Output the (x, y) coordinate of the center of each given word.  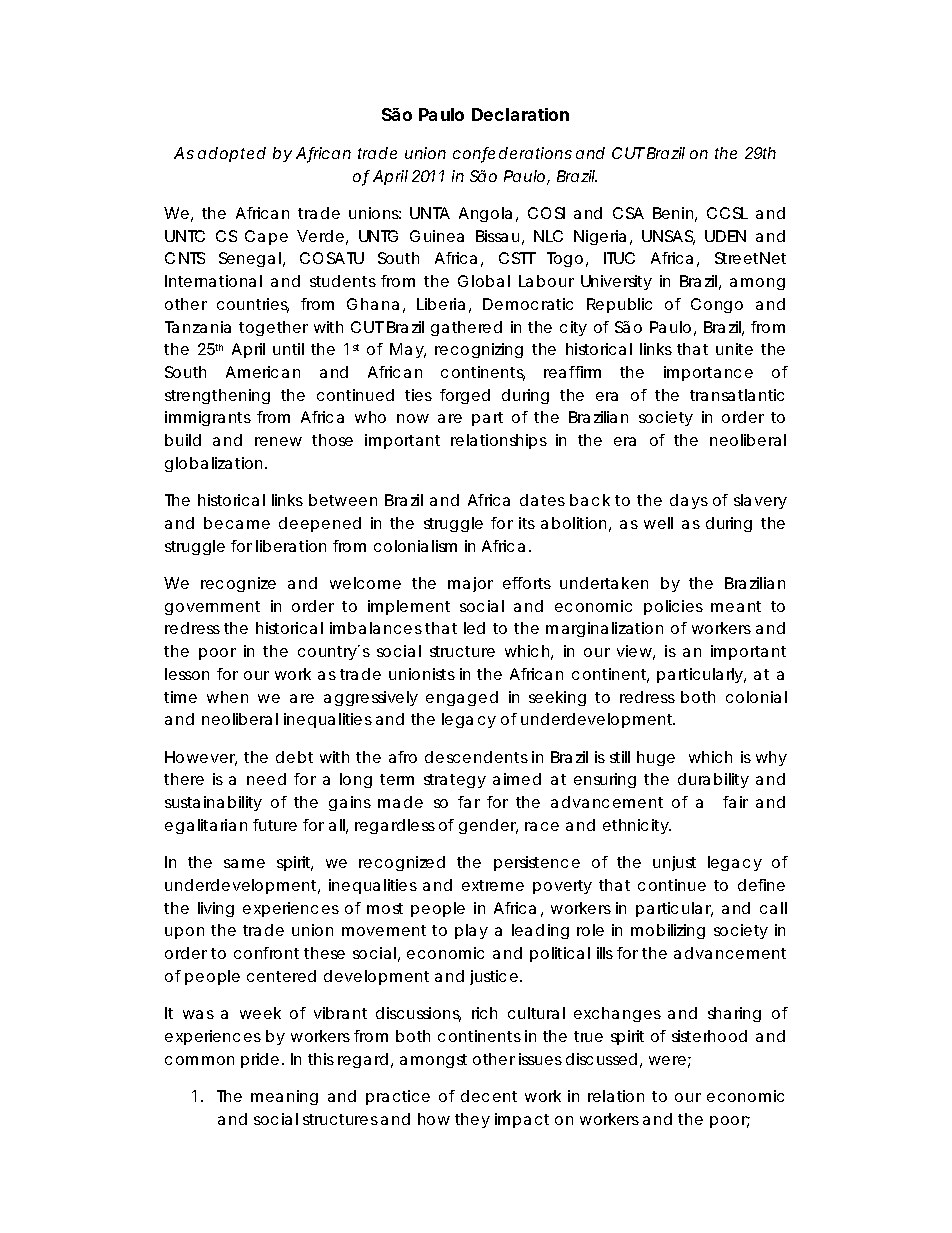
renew (278, 441)
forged (465, 396)
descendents (476, 757)
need (266, 779)
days (689, 501)
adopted (232, 154)
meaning (284, 1097)
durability (713, 780)
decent (489, 1096)
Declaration (520, 114)
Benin (673, 213)
